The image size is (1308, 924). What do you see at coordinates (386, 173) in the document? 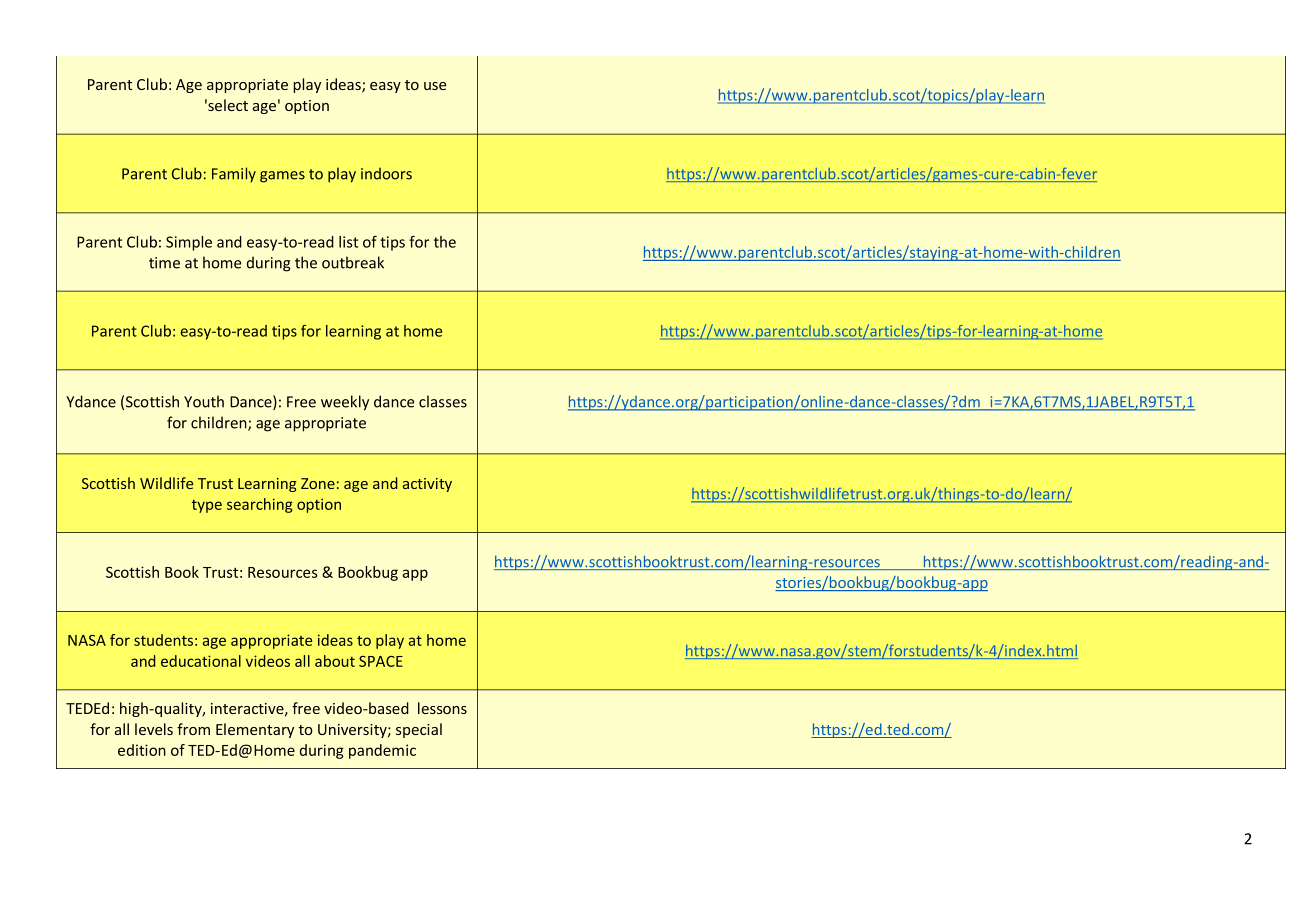
I see `indoors` at bounding box center [386, 173].
